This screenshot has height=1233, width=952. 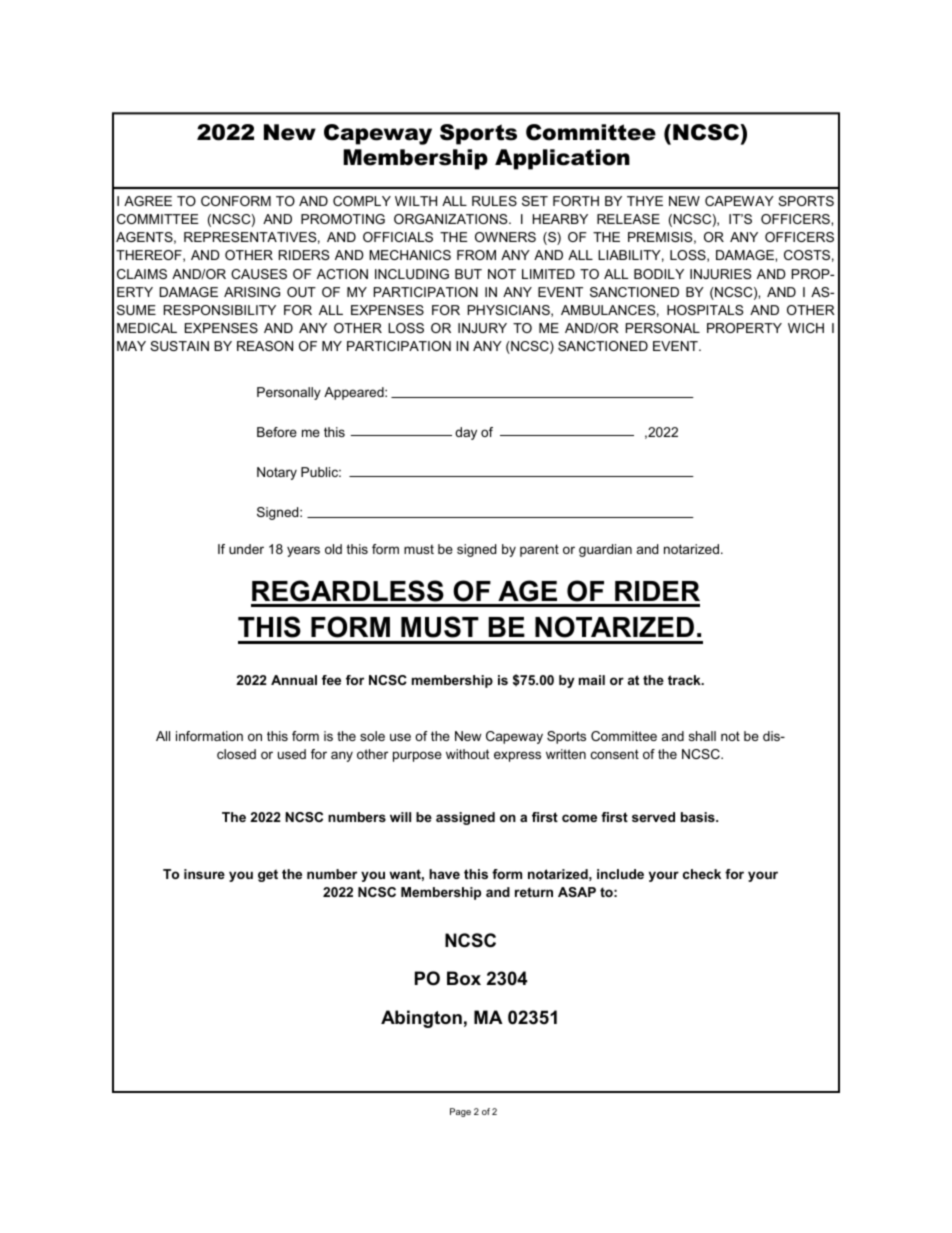 I want to click on day, so click(x=466, y=433).
